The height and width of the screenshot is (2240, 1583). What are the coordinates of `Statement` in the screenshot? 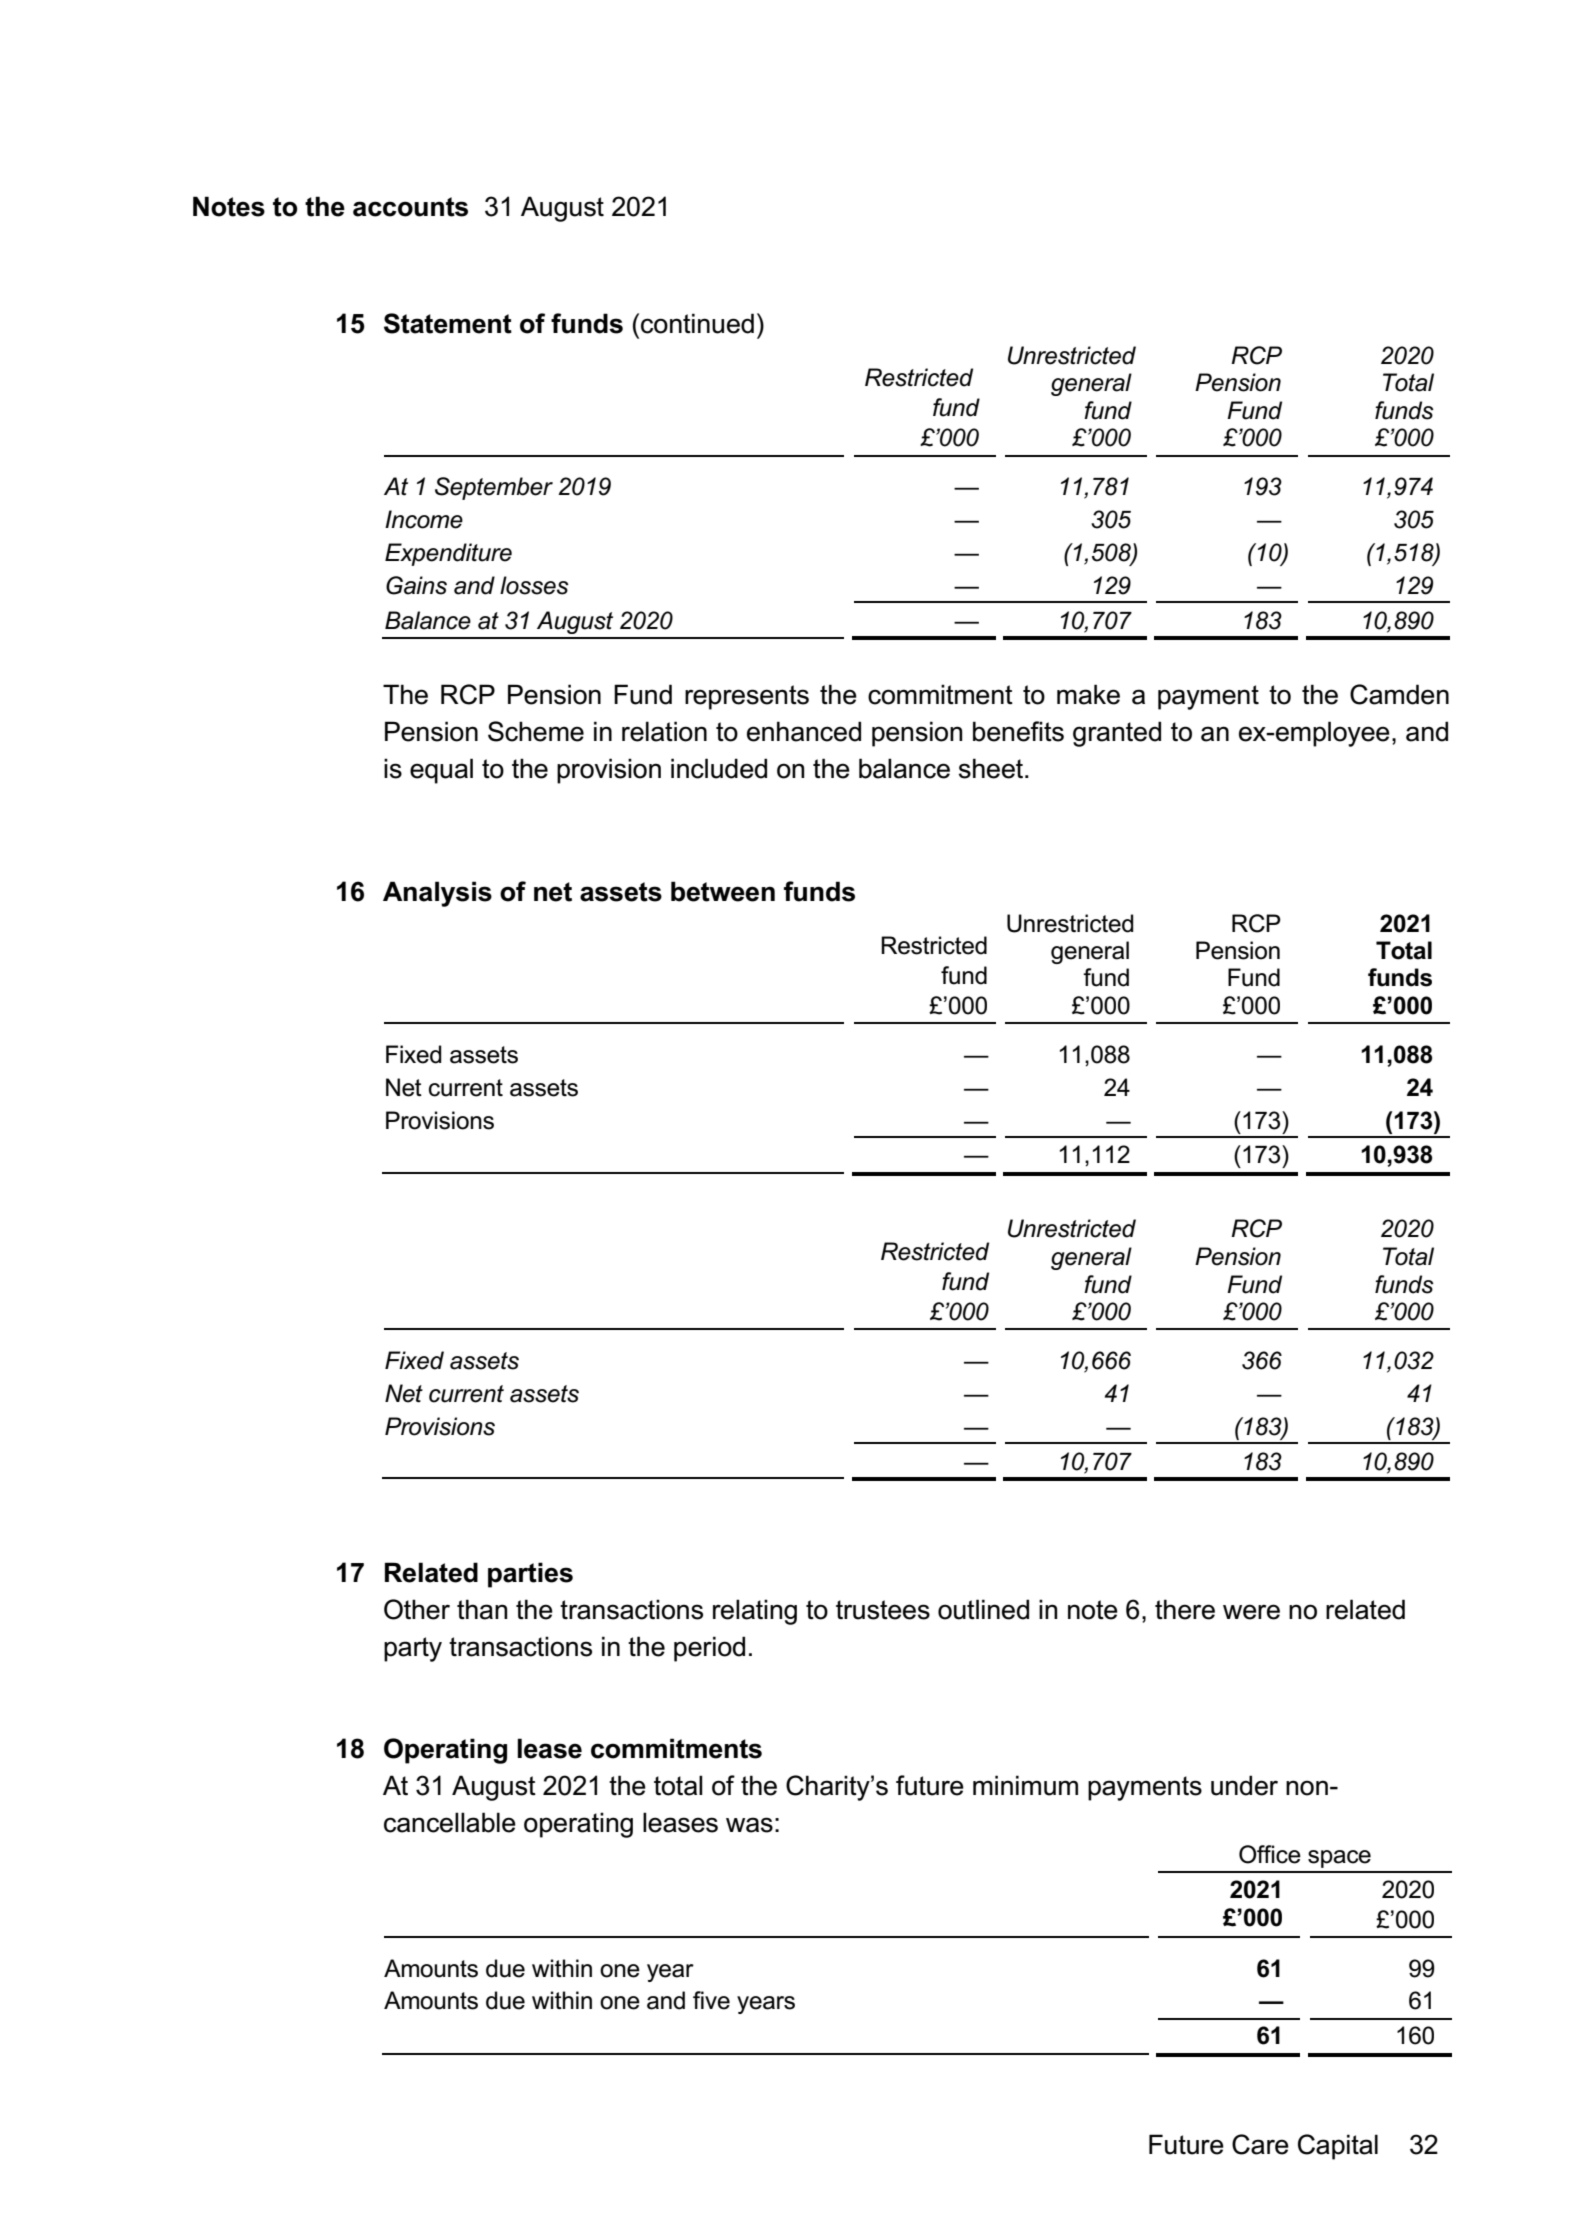 It's located at (448, 323).
